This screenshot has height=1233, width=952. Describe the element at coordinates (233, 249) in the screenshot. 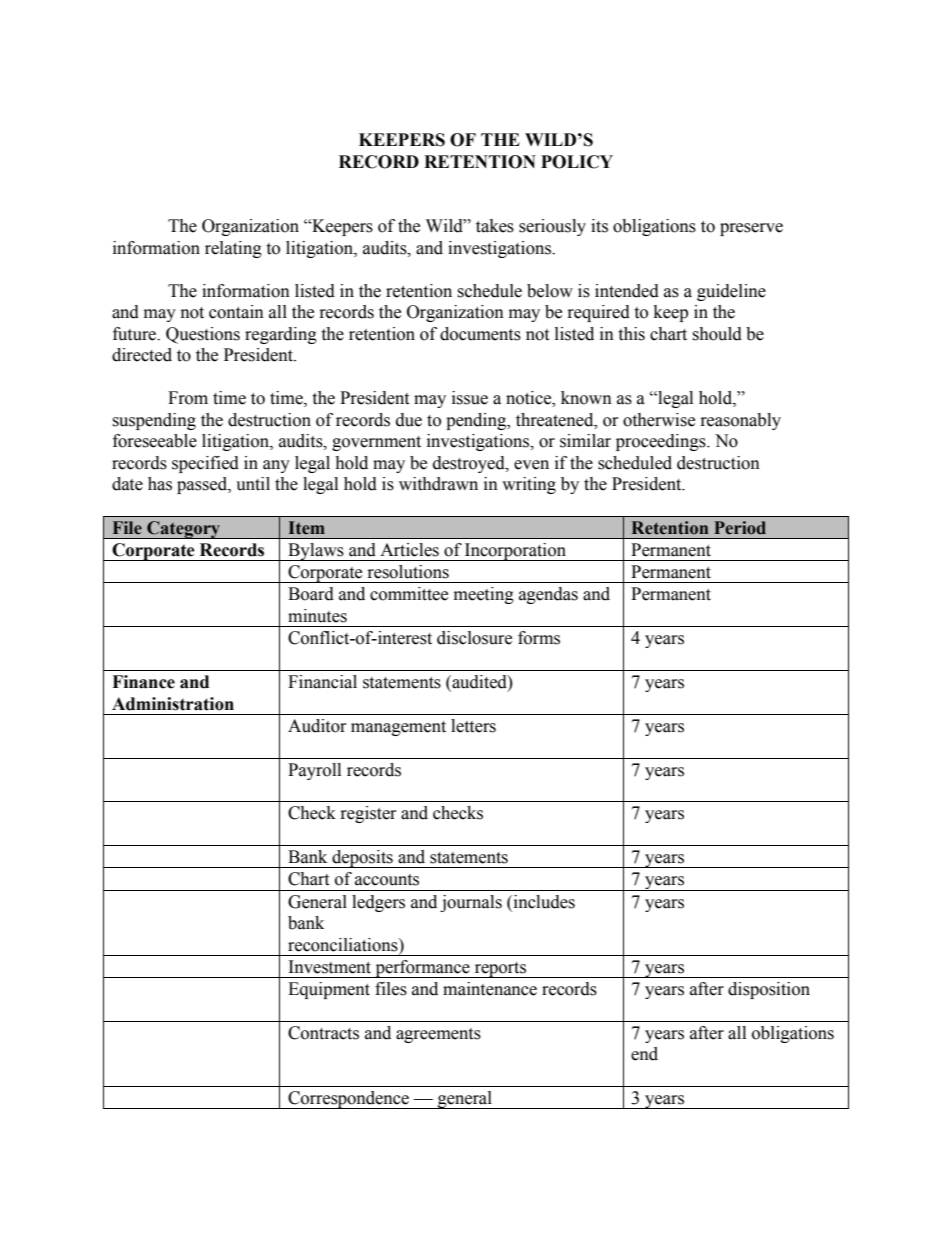

I see `relating` at that location.
